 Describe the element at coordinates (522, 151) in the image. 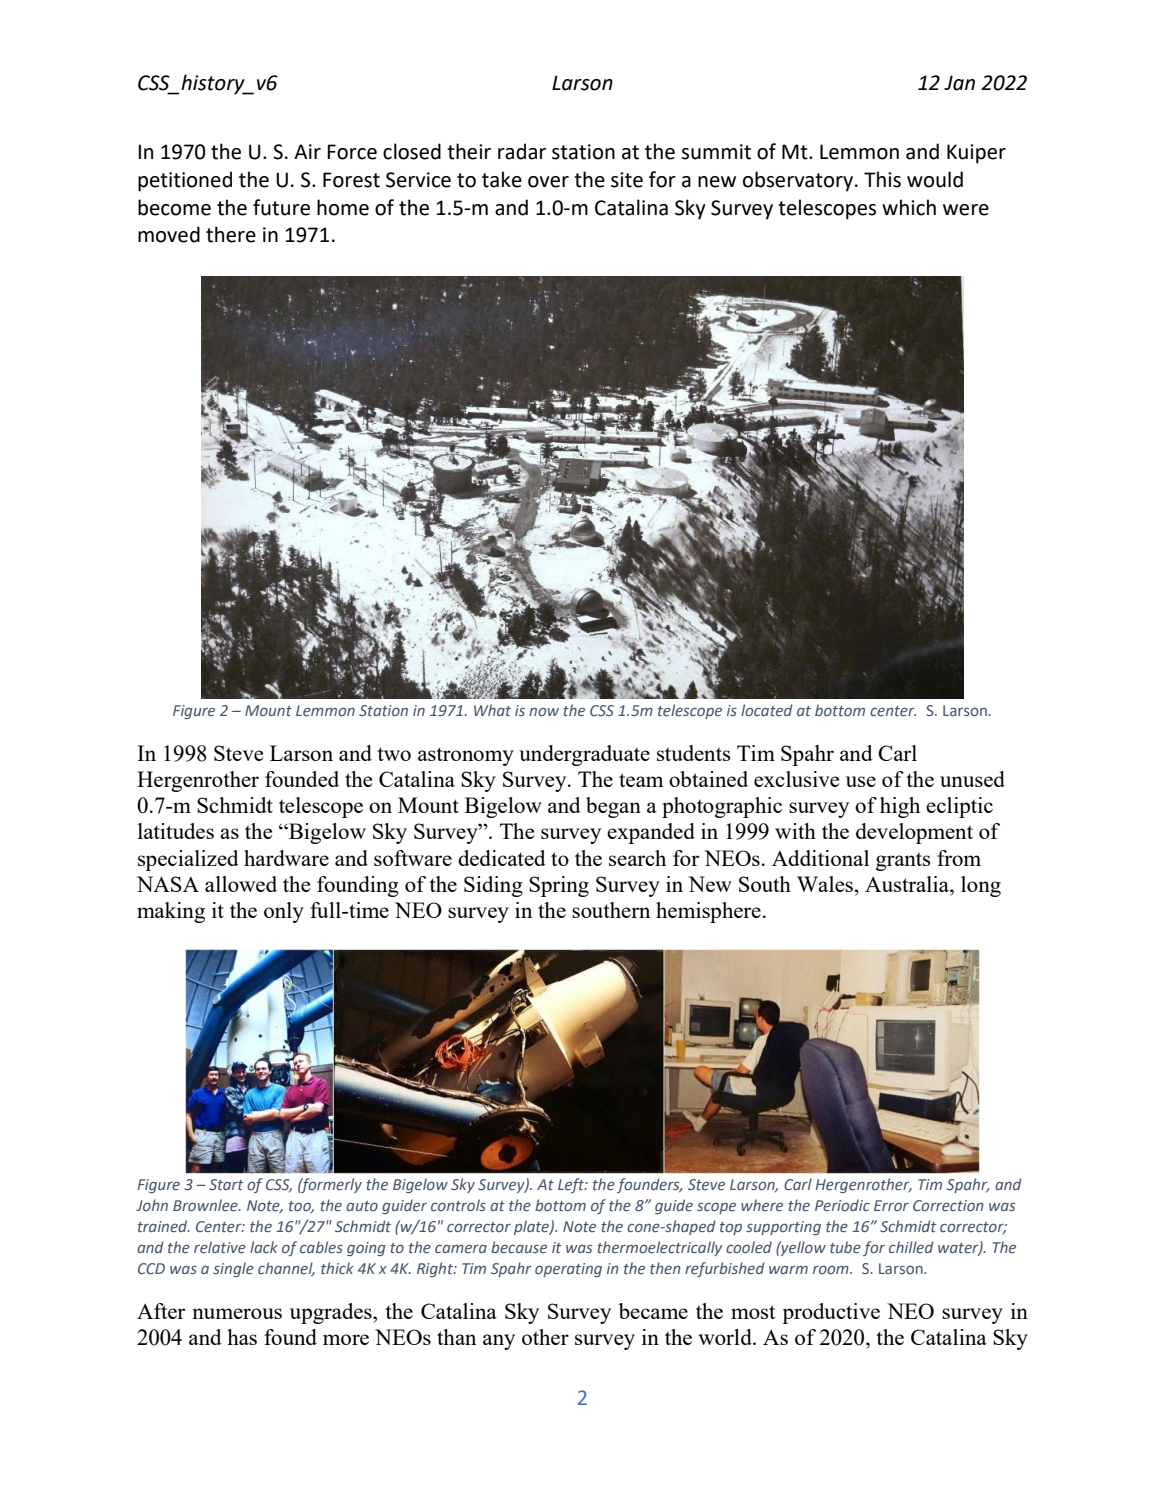

I see `radar` at that location.
